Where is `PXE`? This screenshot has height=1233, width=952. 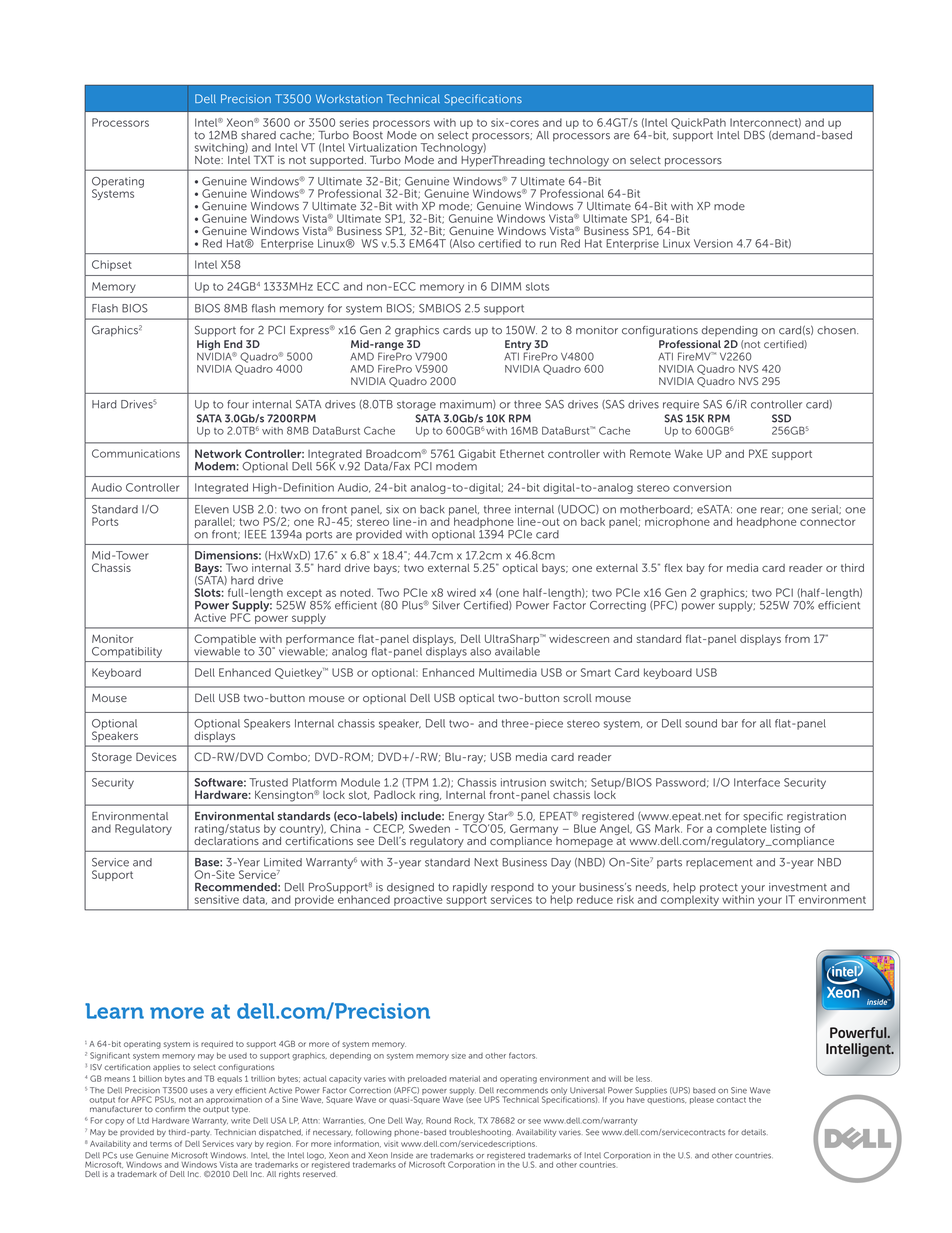
PXE is located at coordinates (758, 453).
